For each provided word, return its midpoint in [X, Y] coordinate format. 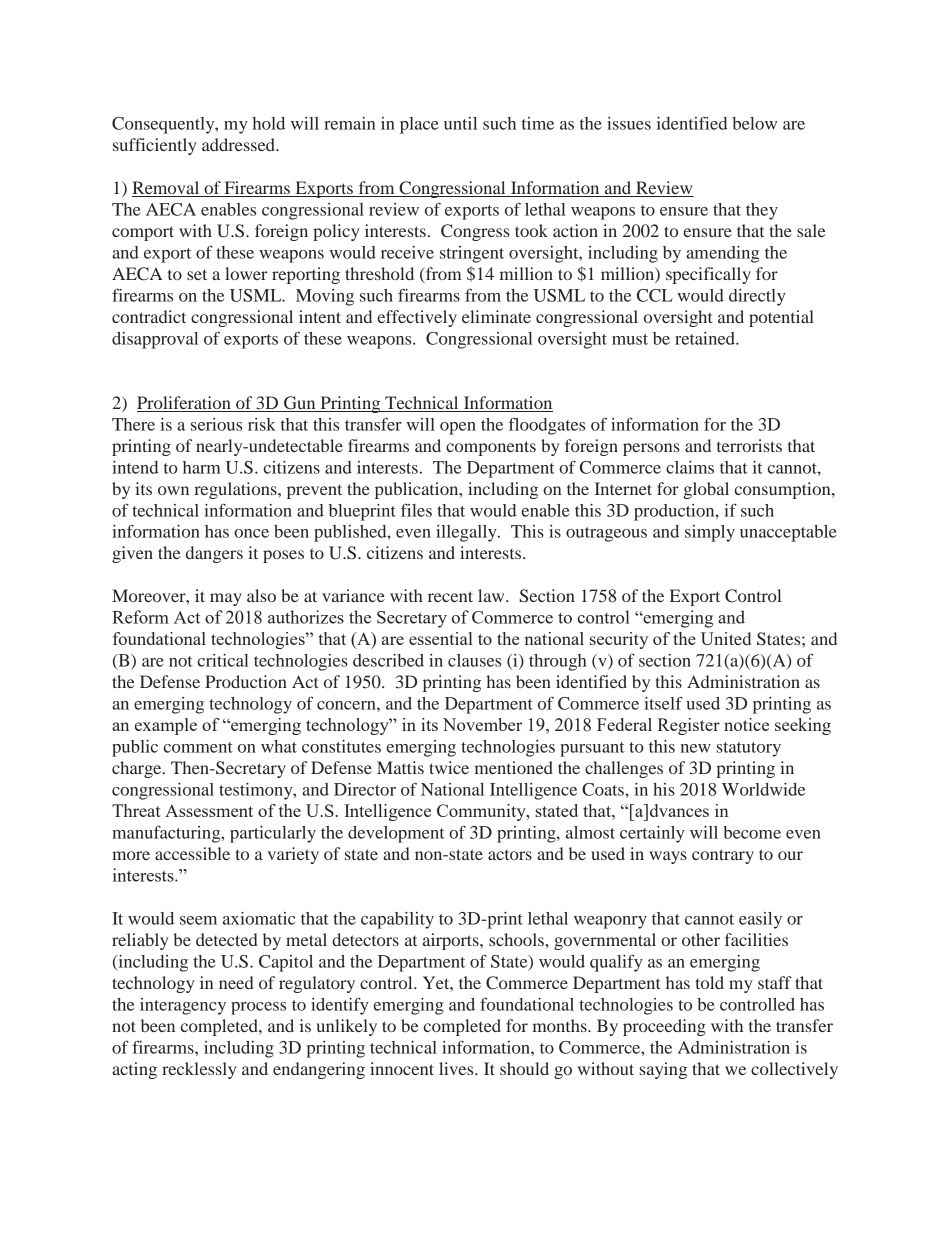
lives [457, 1068]
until [460, 123]
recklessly [199, 1070]
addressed [239, 144]
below [754, 123]
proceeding [664, 1027]
